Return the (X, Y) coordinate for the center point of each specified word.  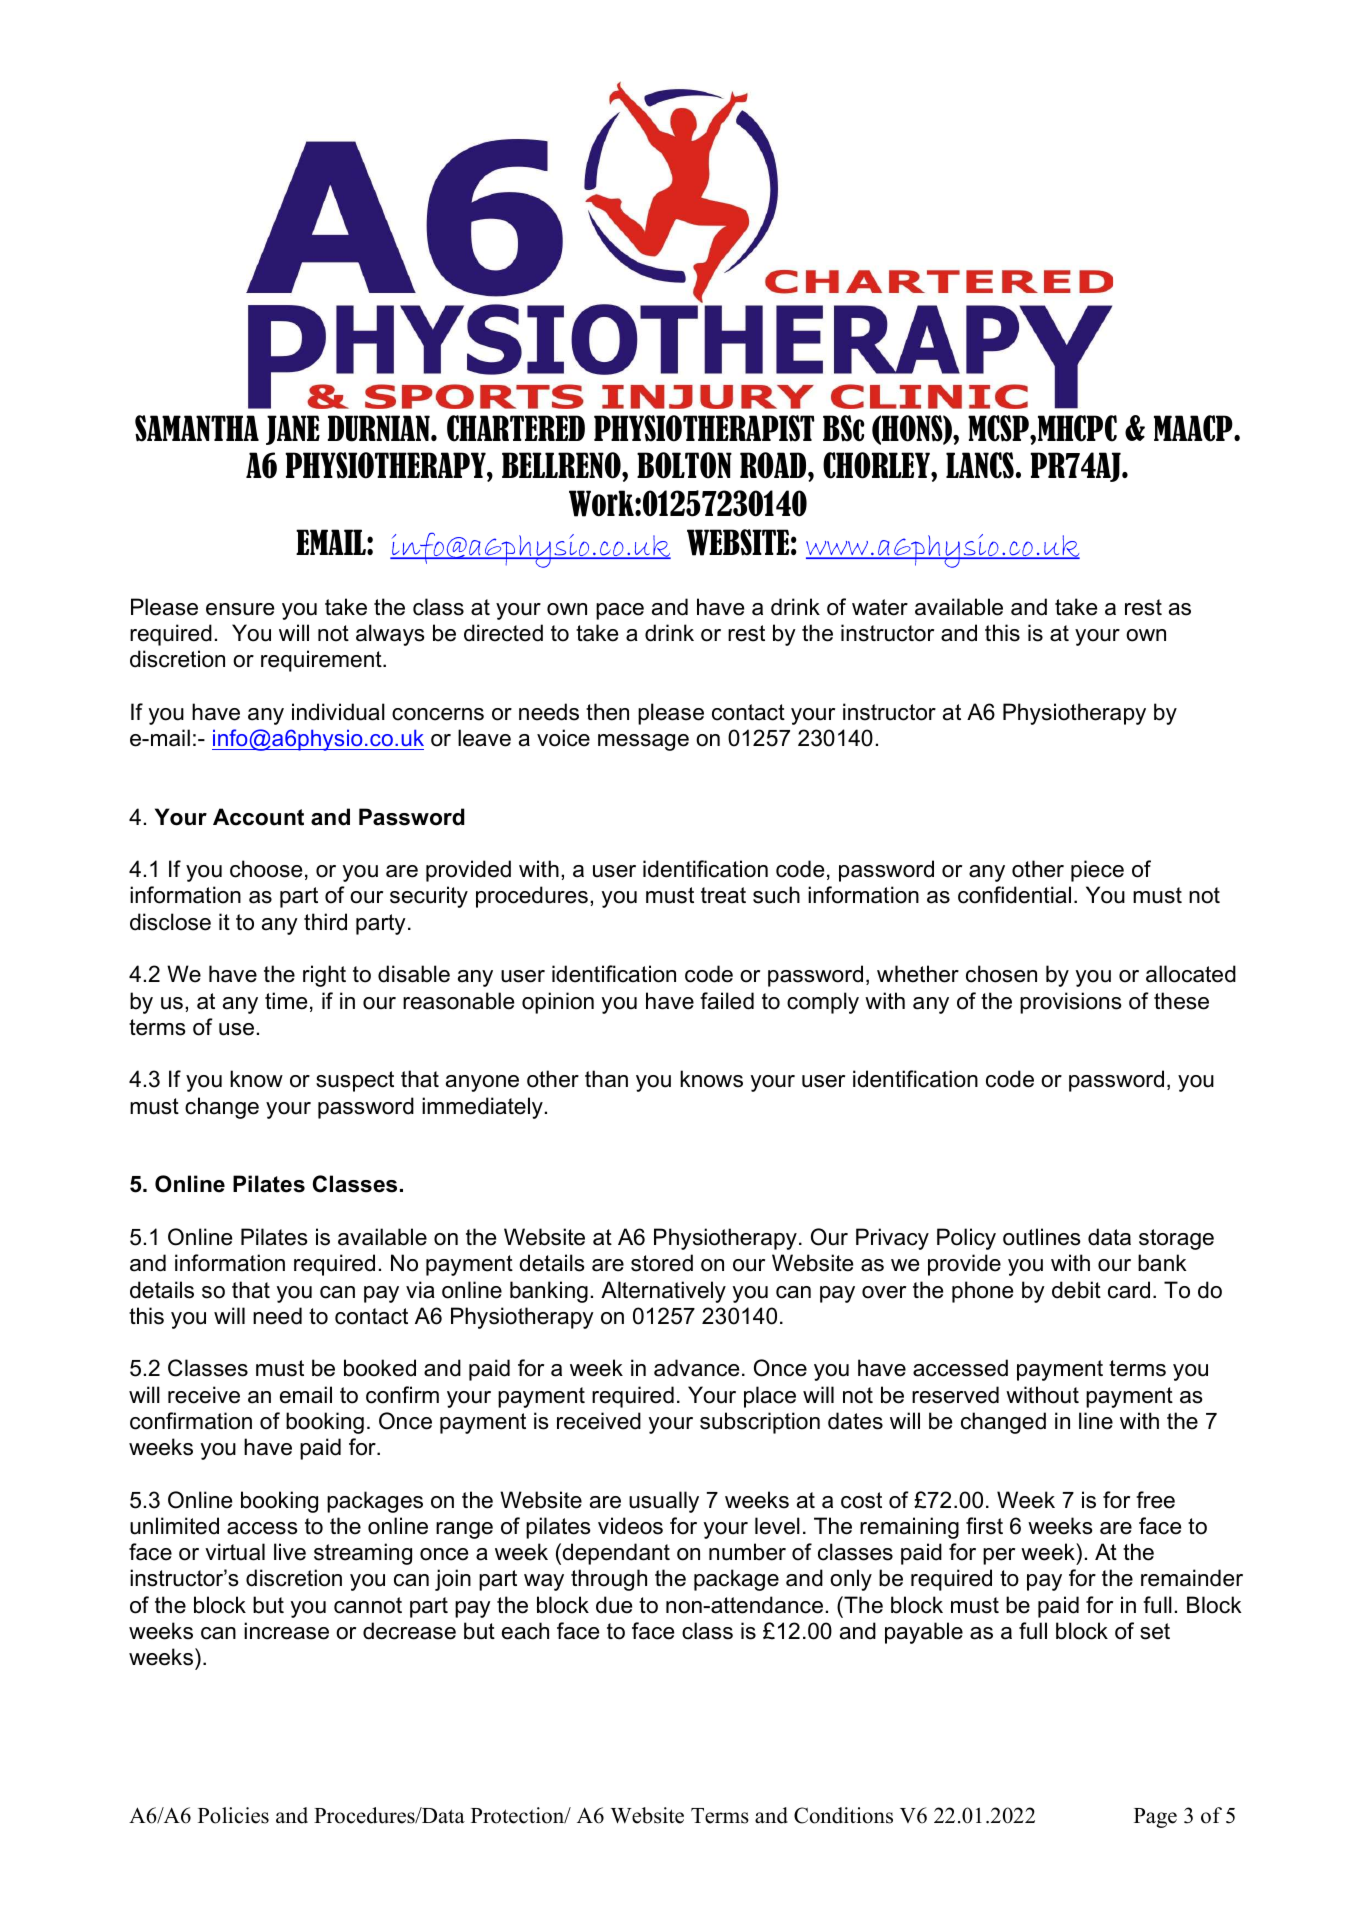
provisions (1071, 1003)
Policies (233, 1815)
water (880, 607)
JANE (293, 430)
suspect (355, 1081)
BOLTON (684, 465)
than (606, 1079)
